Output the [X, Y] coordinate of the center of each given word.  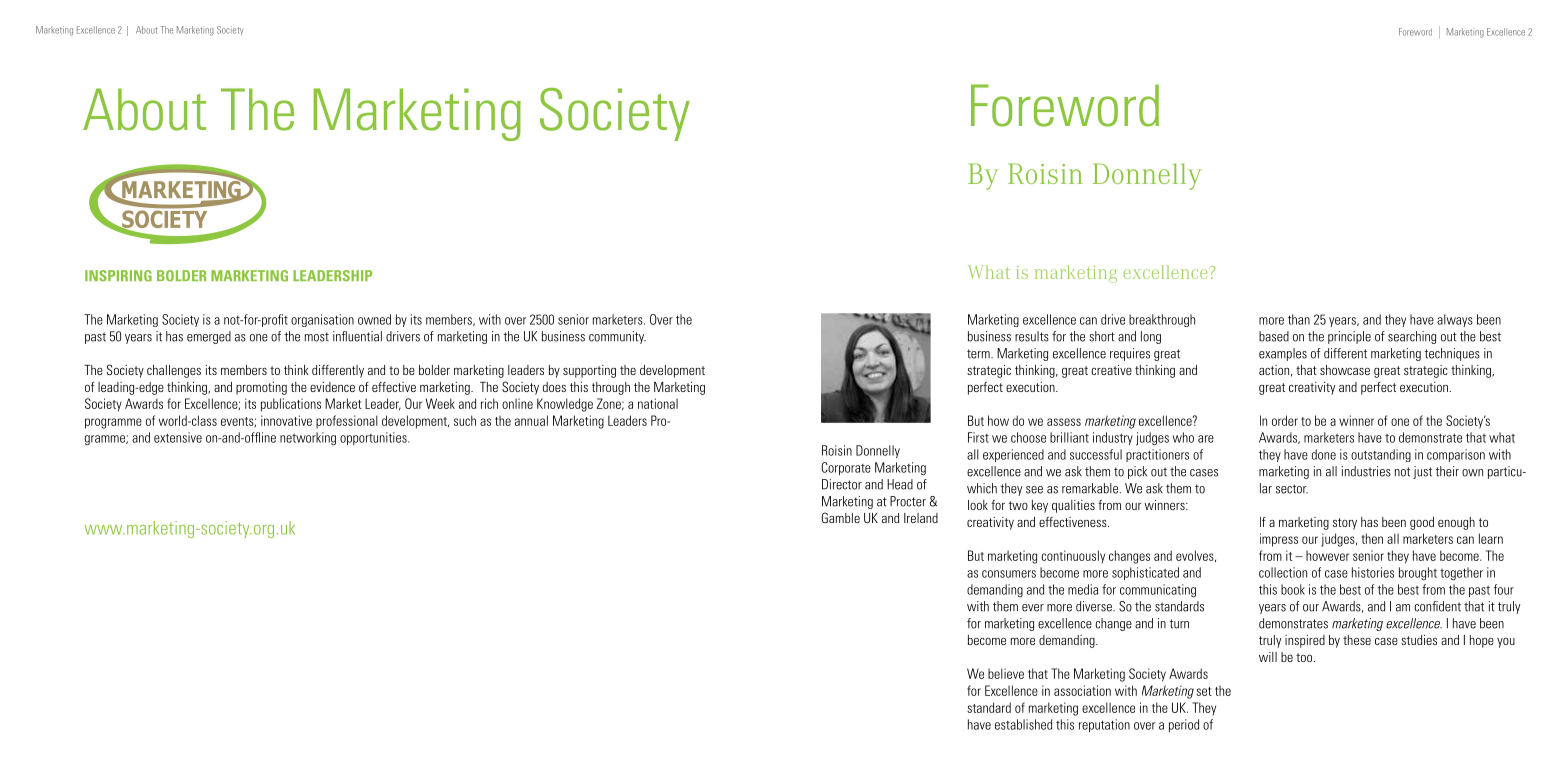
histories [1373, 572]
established [1023, 724]
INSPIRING [118, 276]
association [1082, 690]
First [978, 437]
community [617, 337]
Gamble [841, 517]
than [1299, 319]
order [1285, 420]
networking [308, 439]
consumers [1009, 574]
